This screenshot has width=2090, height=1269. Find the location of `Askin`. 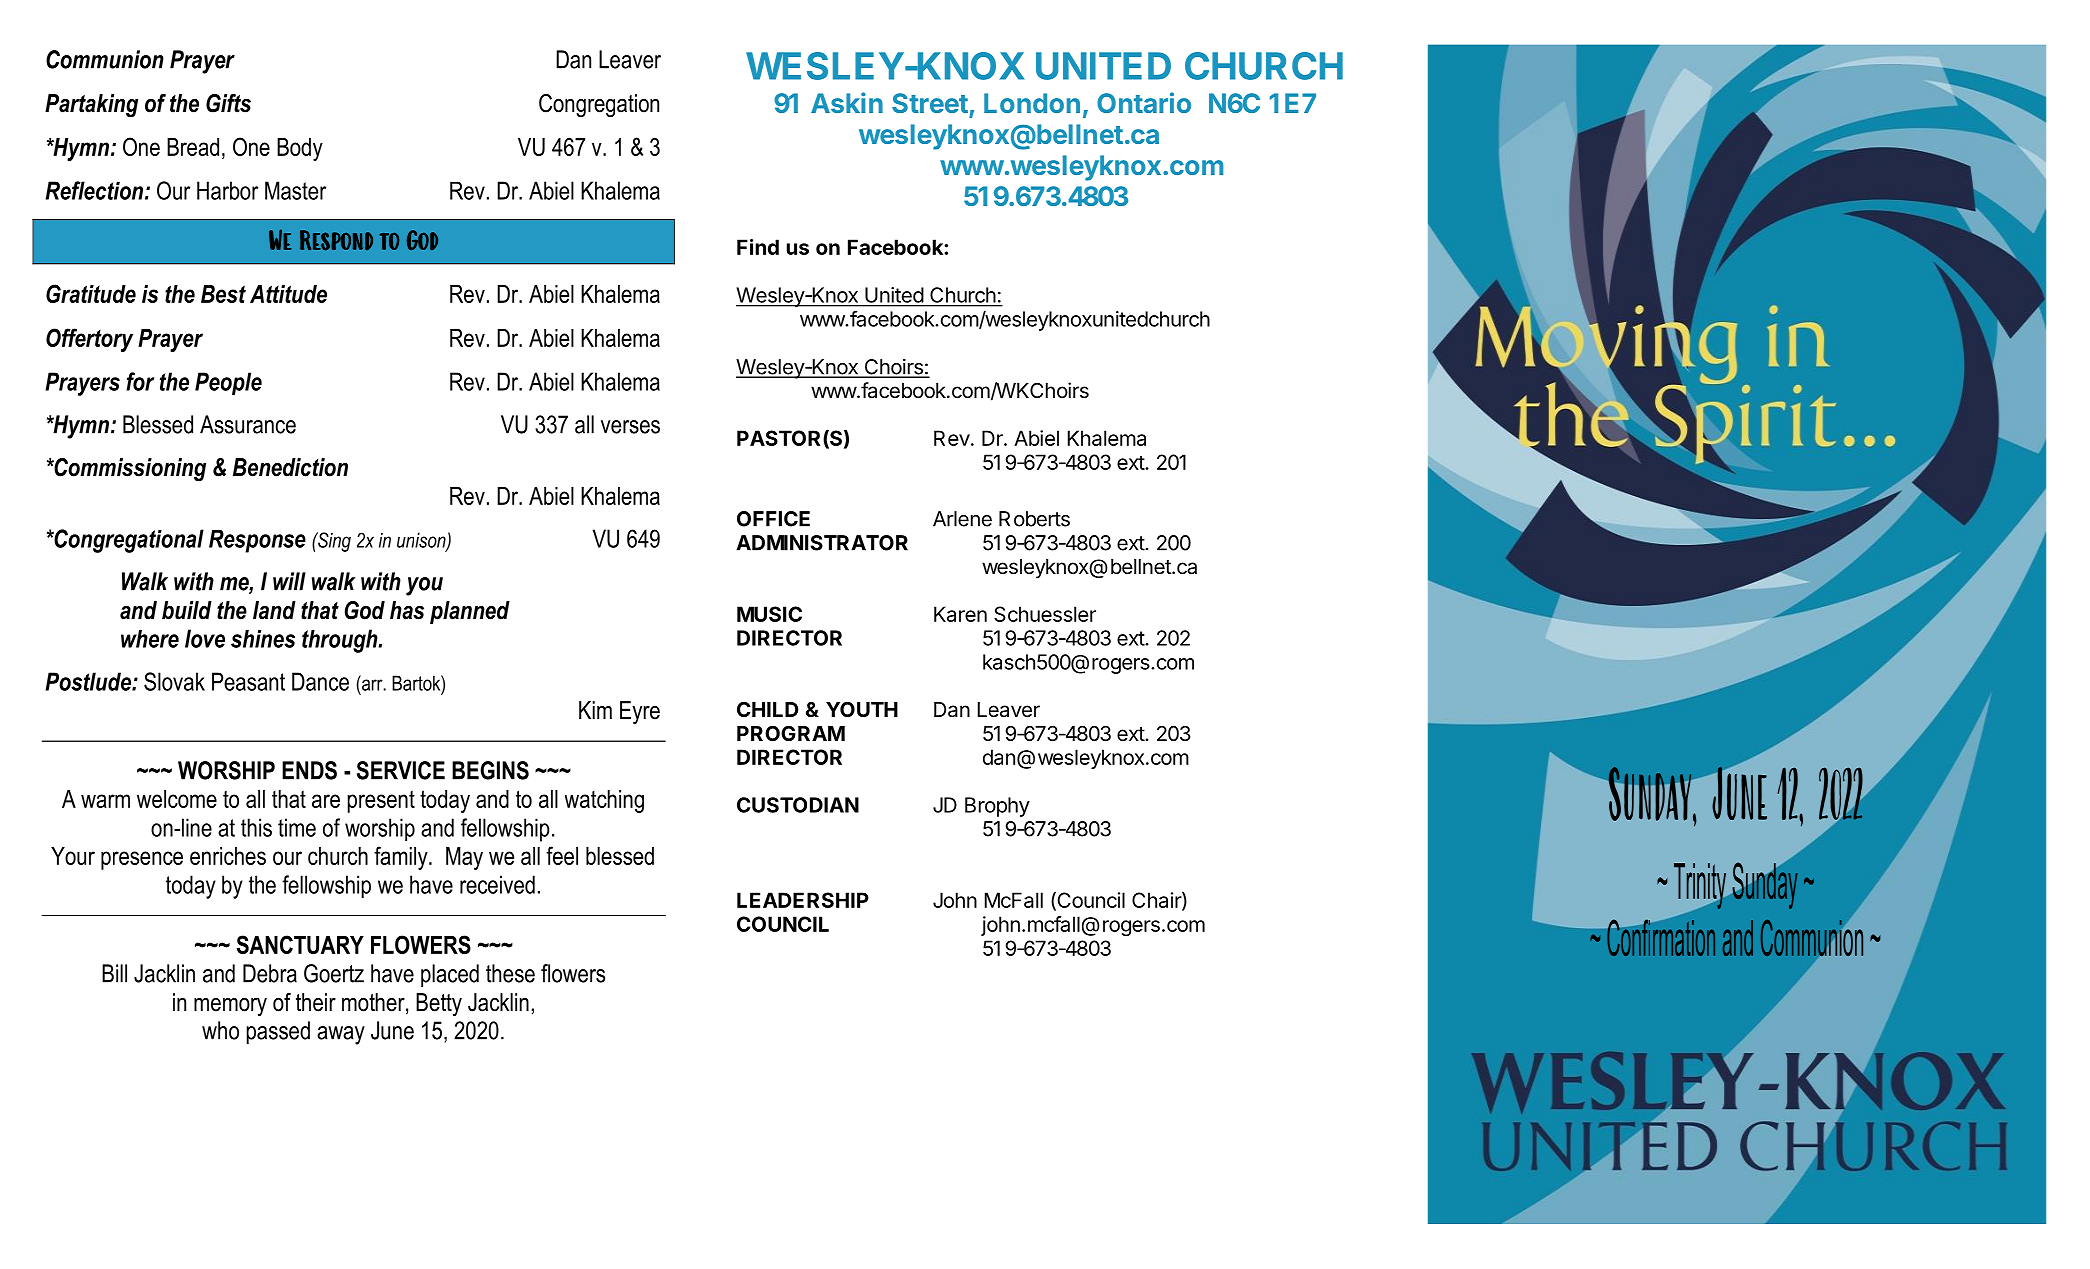

Askin is located at coordinates (847, 102).
